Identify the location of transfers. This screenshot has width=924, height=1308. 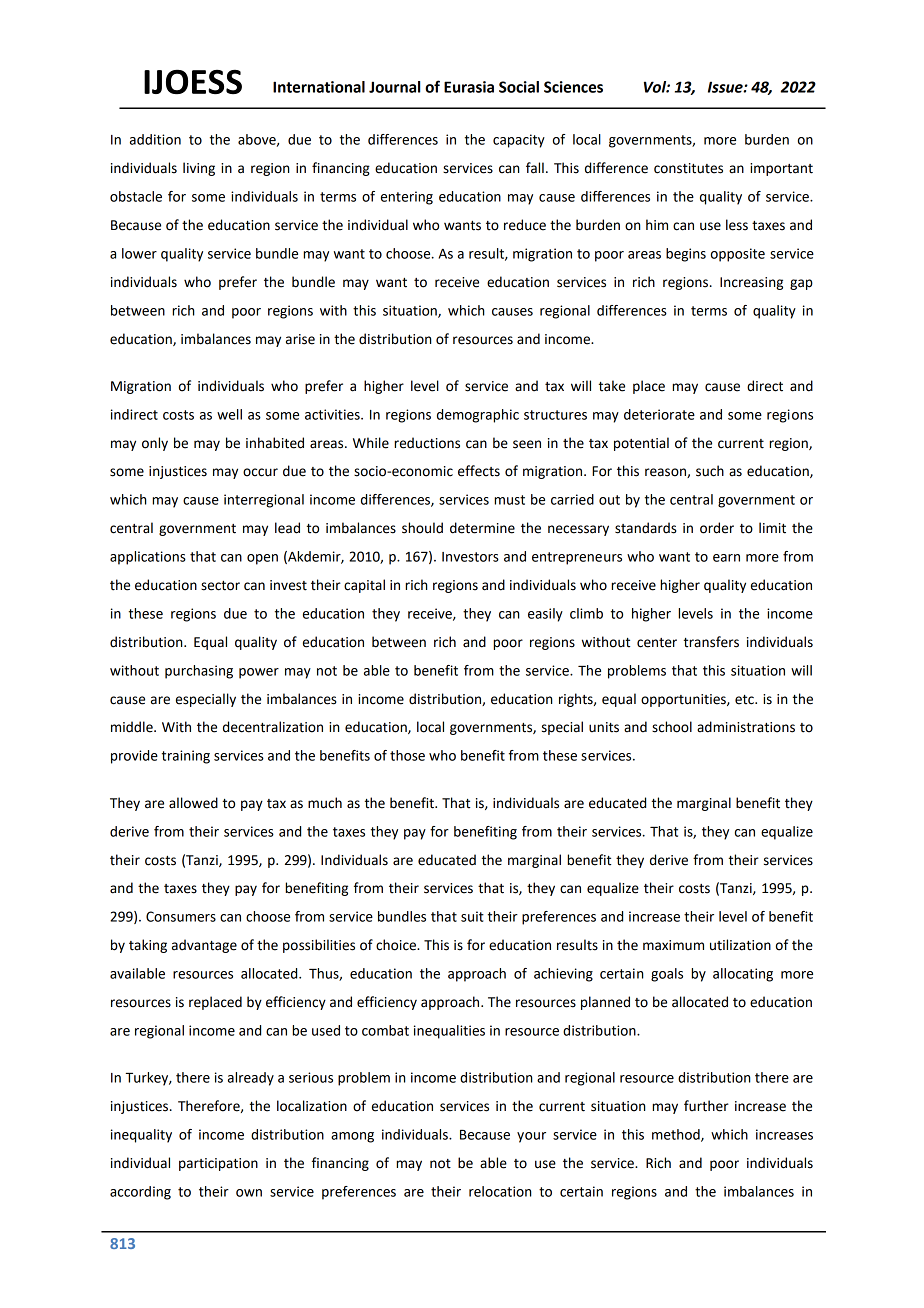
(711, 642).
